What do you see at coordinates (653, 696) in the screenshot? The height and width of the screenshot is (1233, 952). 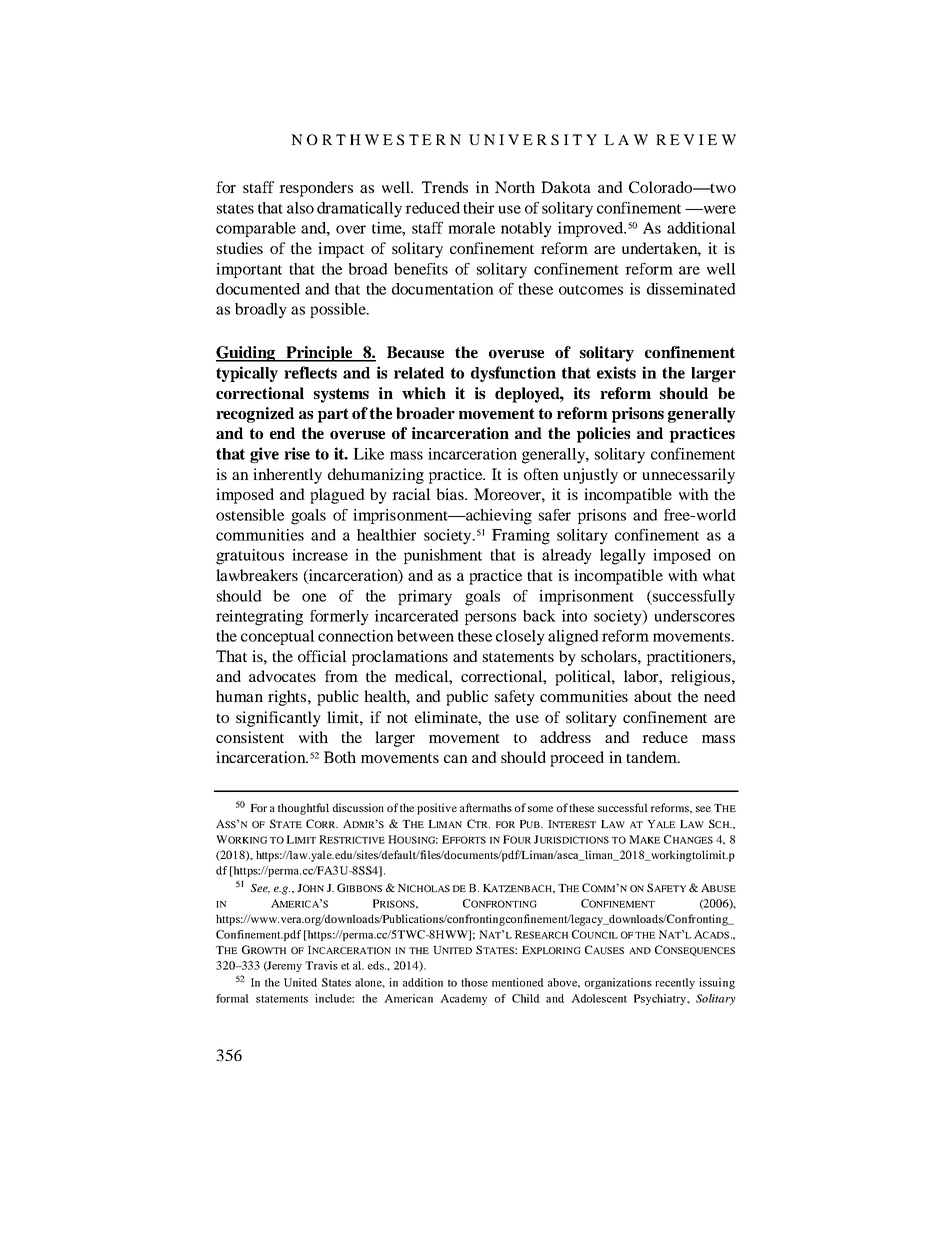 I see `about` at bounding box center [653, 696].
